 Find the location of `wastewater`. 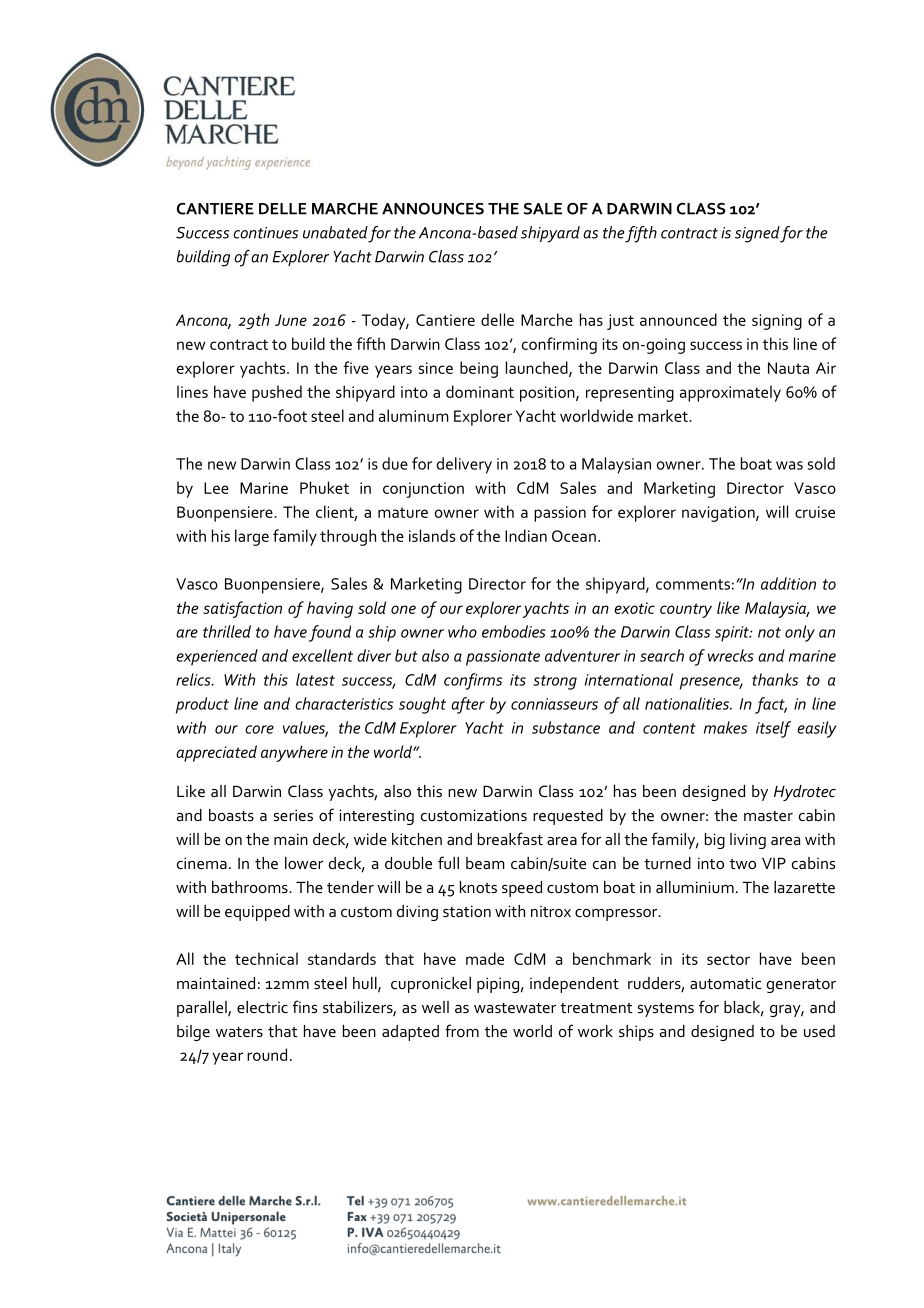

wastewater is located at coordinates (515, 1008).
